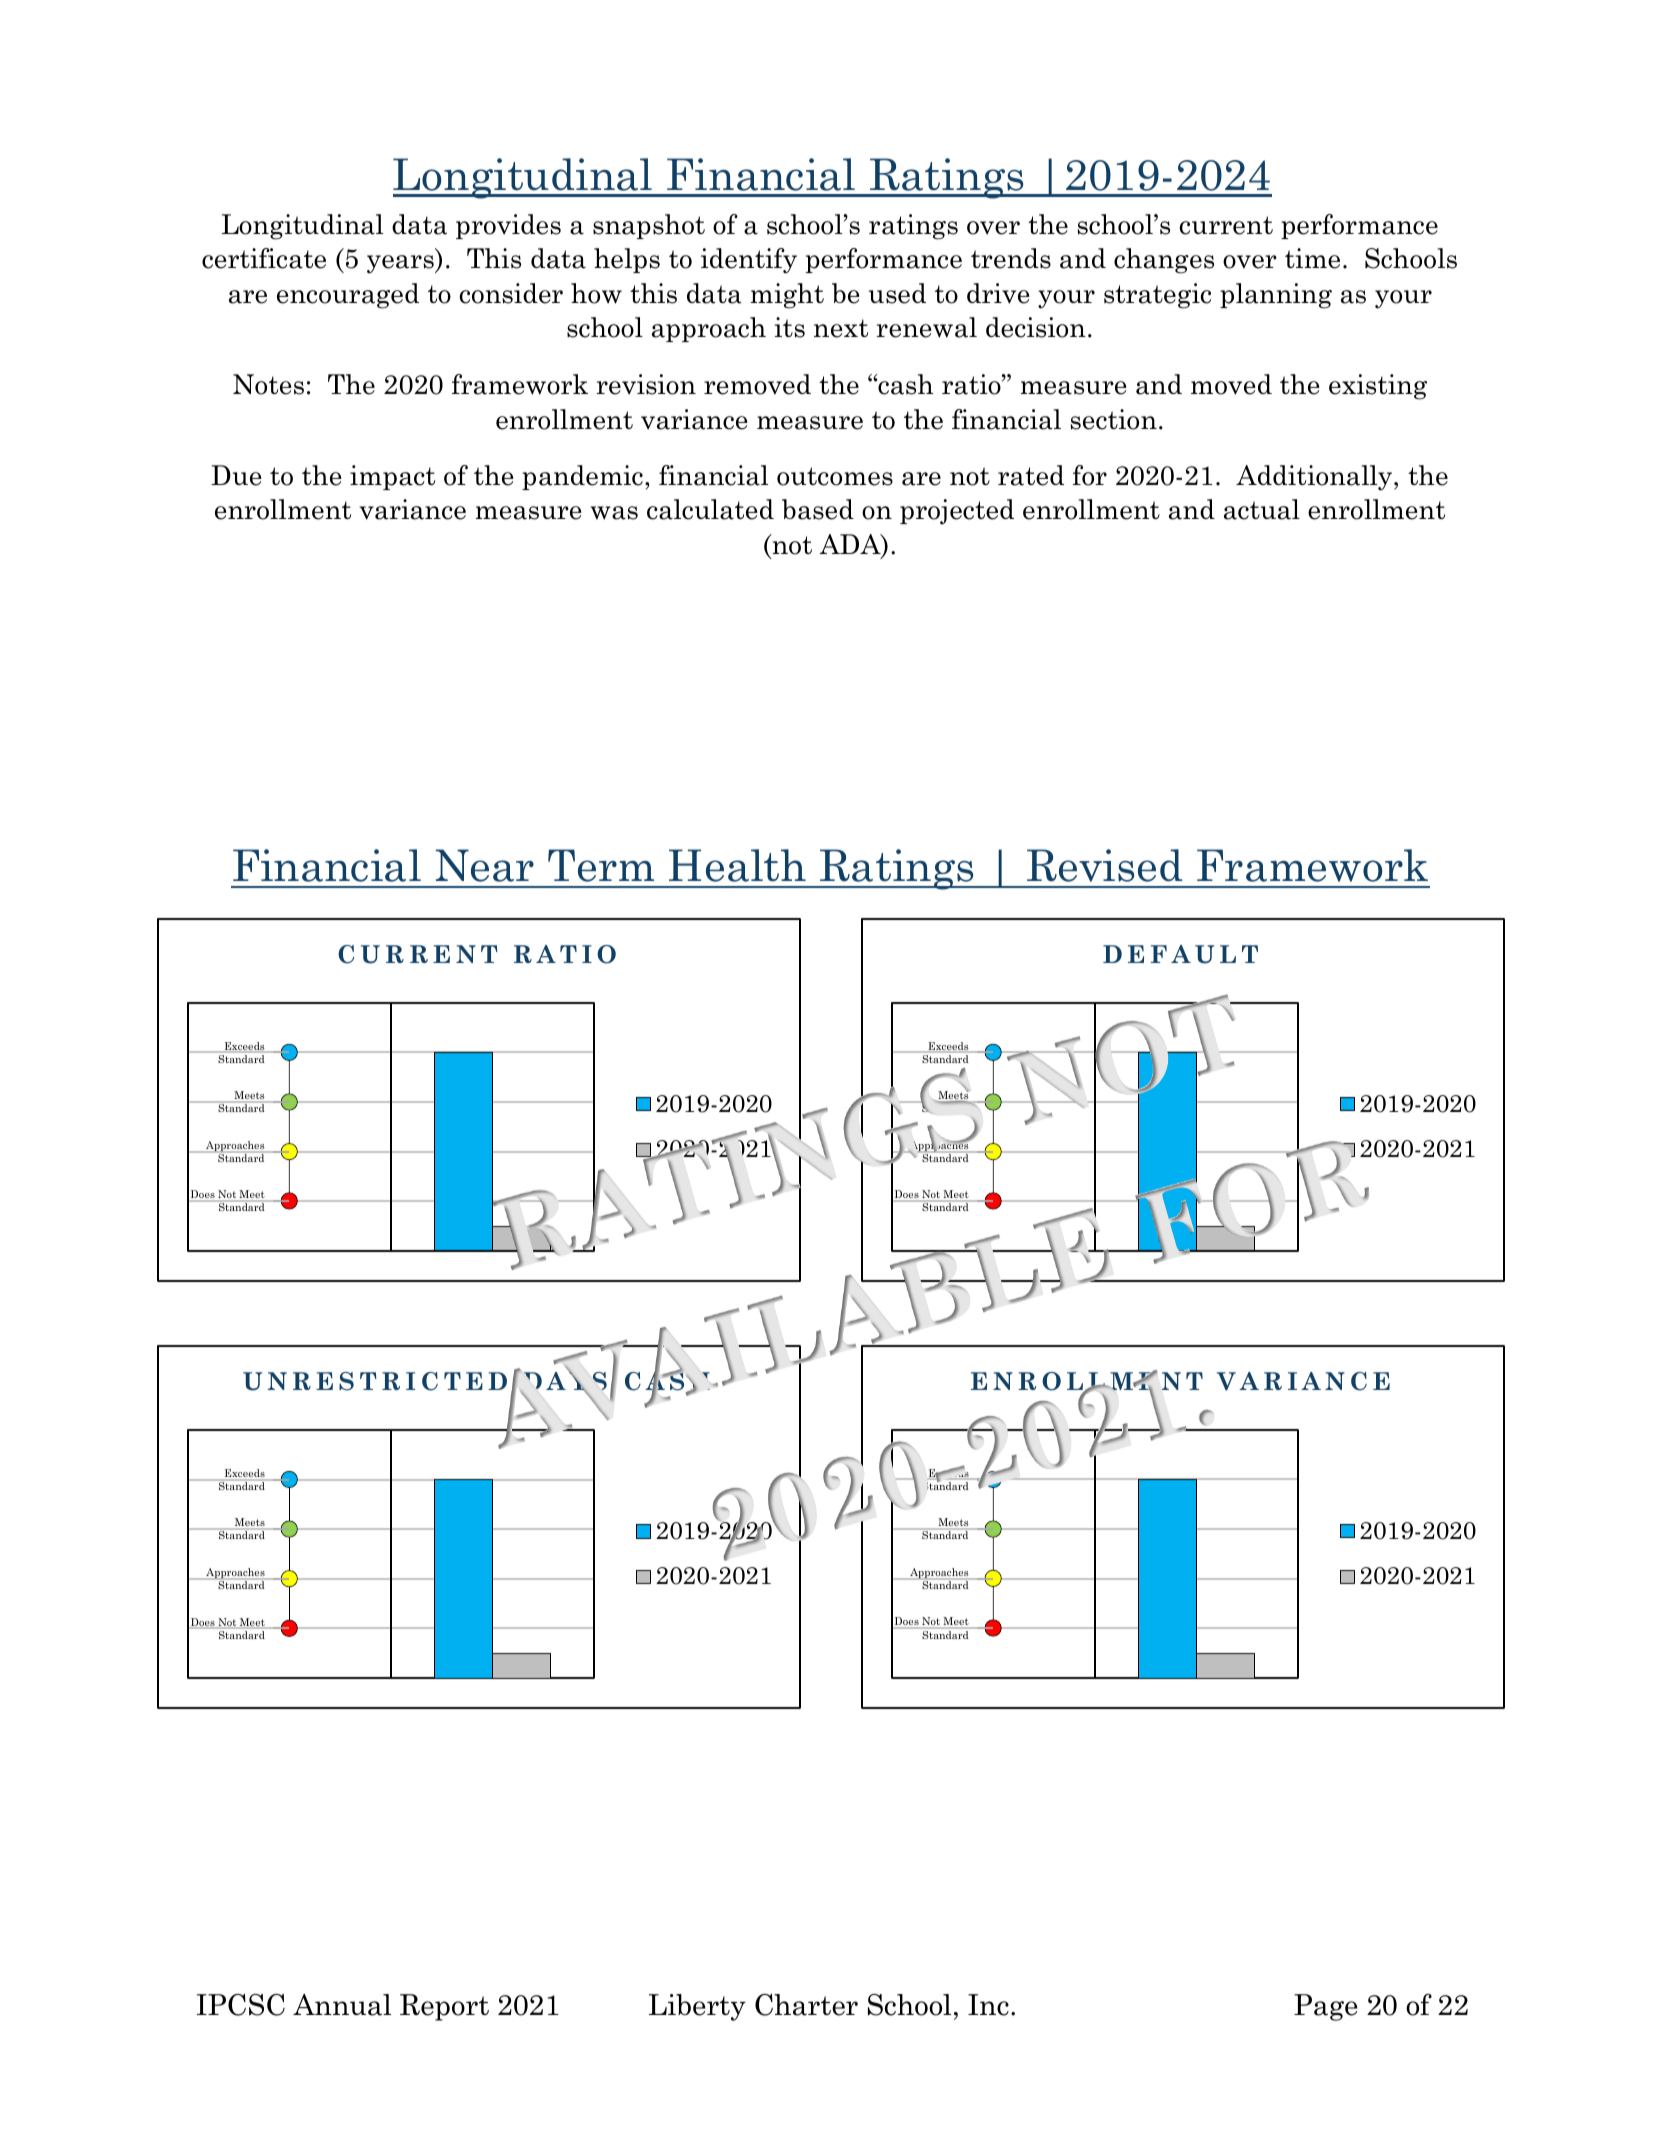  Describe the element at coordinates (1325, 2007) in the screenshot. I see `Page` at that location.
